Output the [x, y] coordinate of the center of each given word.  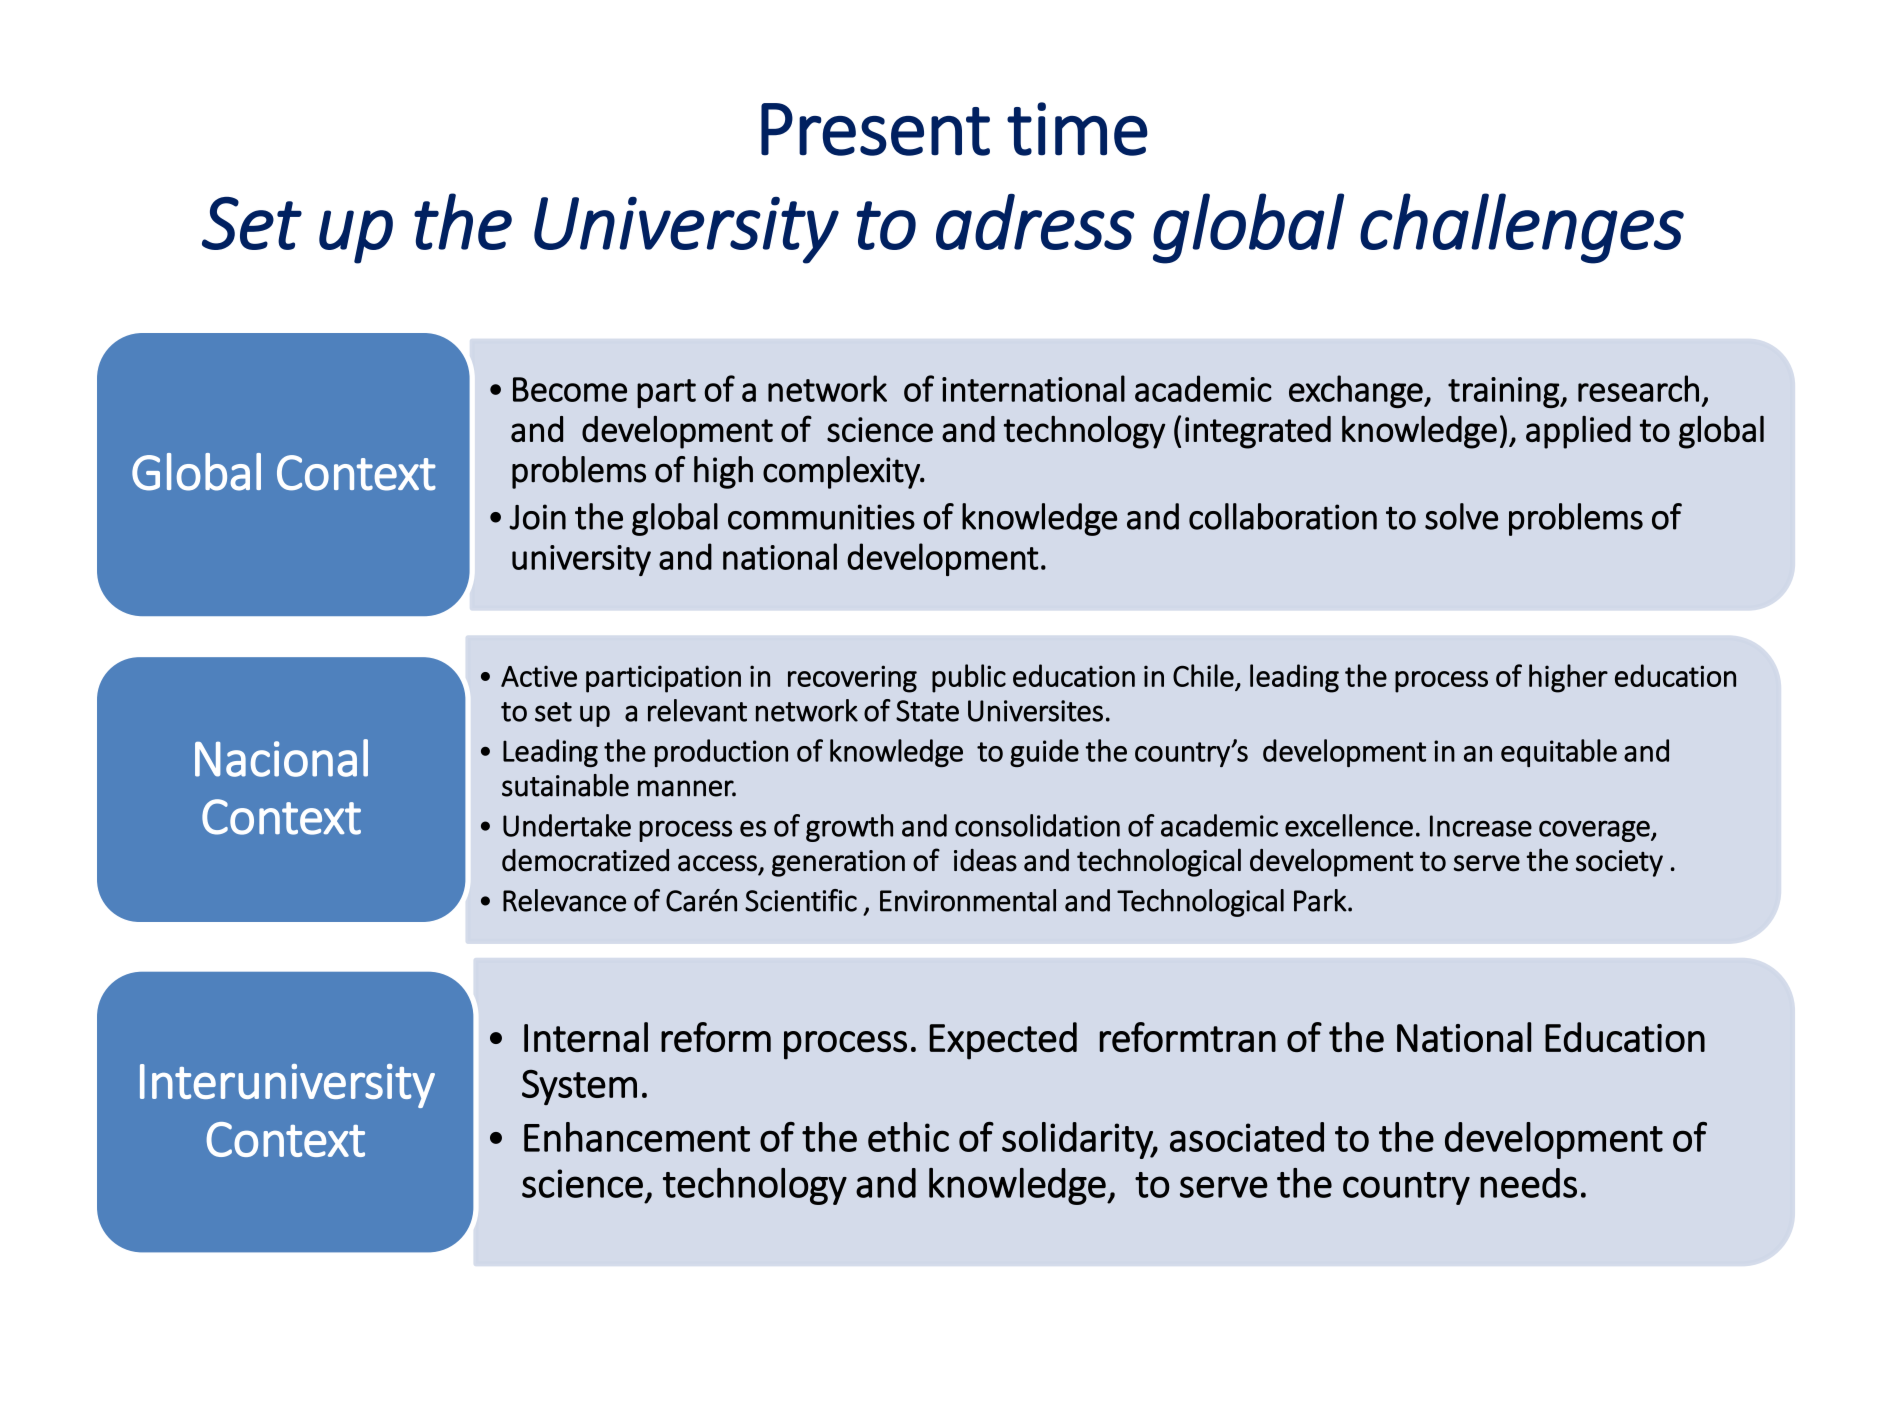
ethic [908, 1137]
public [969, 678]
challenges [1522, 228]
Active [539, 676]
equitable [1559, 753]
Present [875, 129]
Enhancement [637, 1137]
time [1077, 129]
